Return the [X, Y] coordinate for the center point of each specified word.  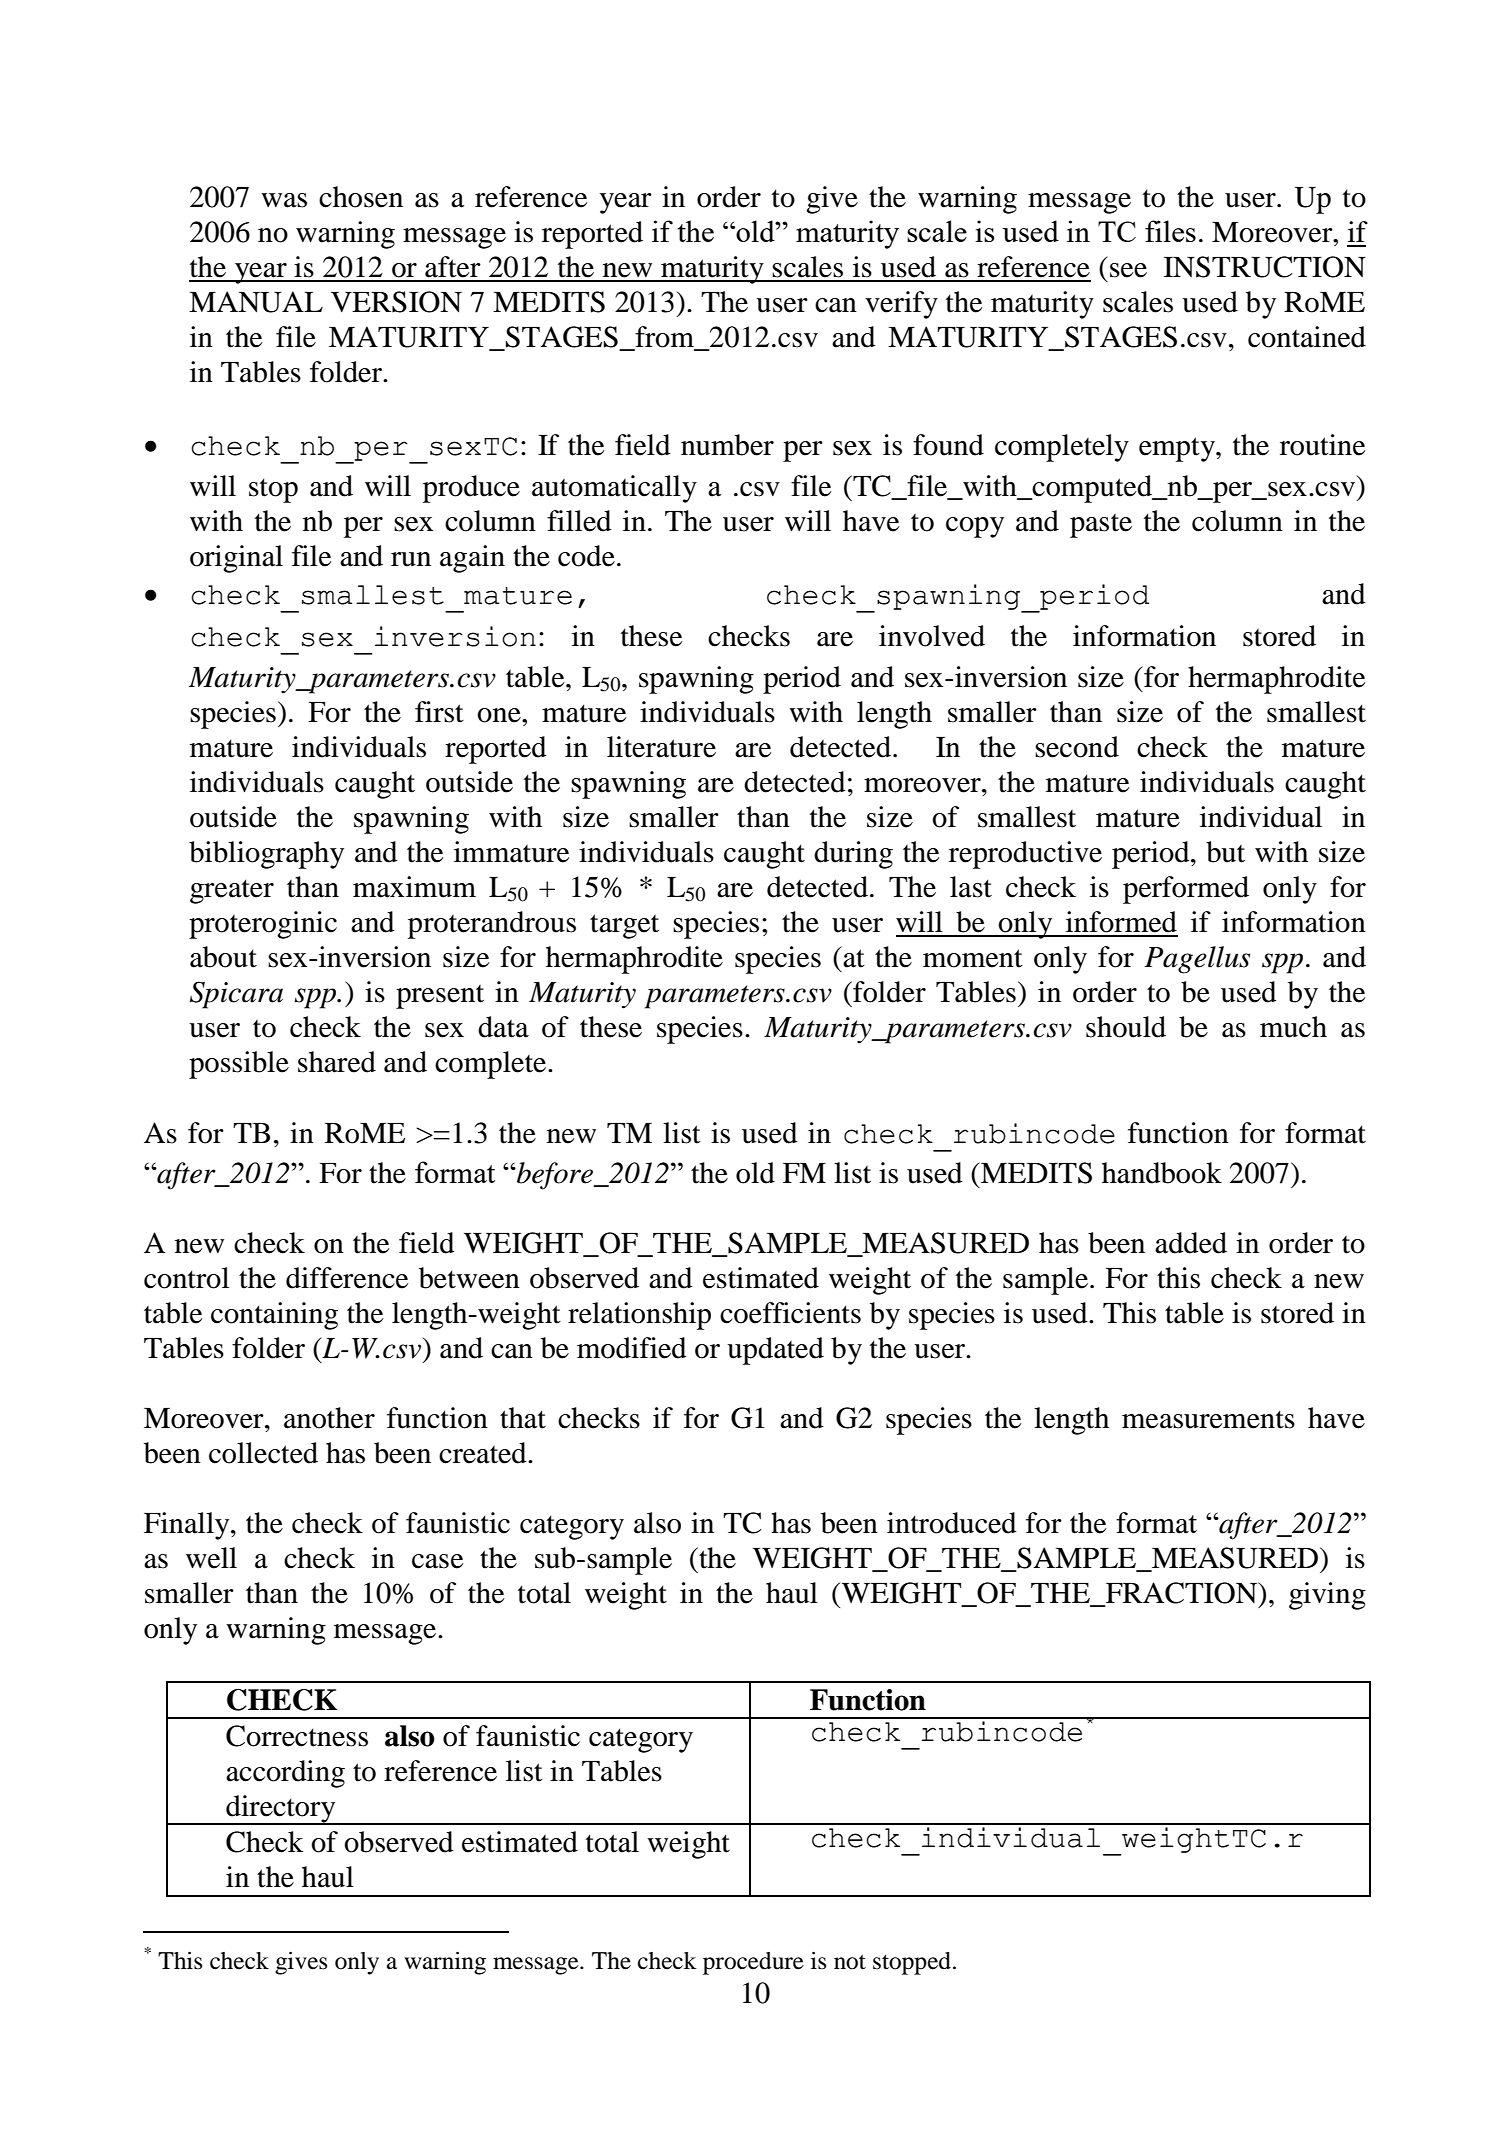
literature [661, 747]
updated [775, 1351]
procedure [753, 1963]
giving [1327, 1596]
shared [337, 1062]
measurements [1208, 1419]
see [1128, 270]
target [624, 926]
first [439, 712]
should [1126, 1027]
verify [901, 305]
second [1077, 747]
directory [281, 1810]
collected [263, 1453]
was [284, 200]
